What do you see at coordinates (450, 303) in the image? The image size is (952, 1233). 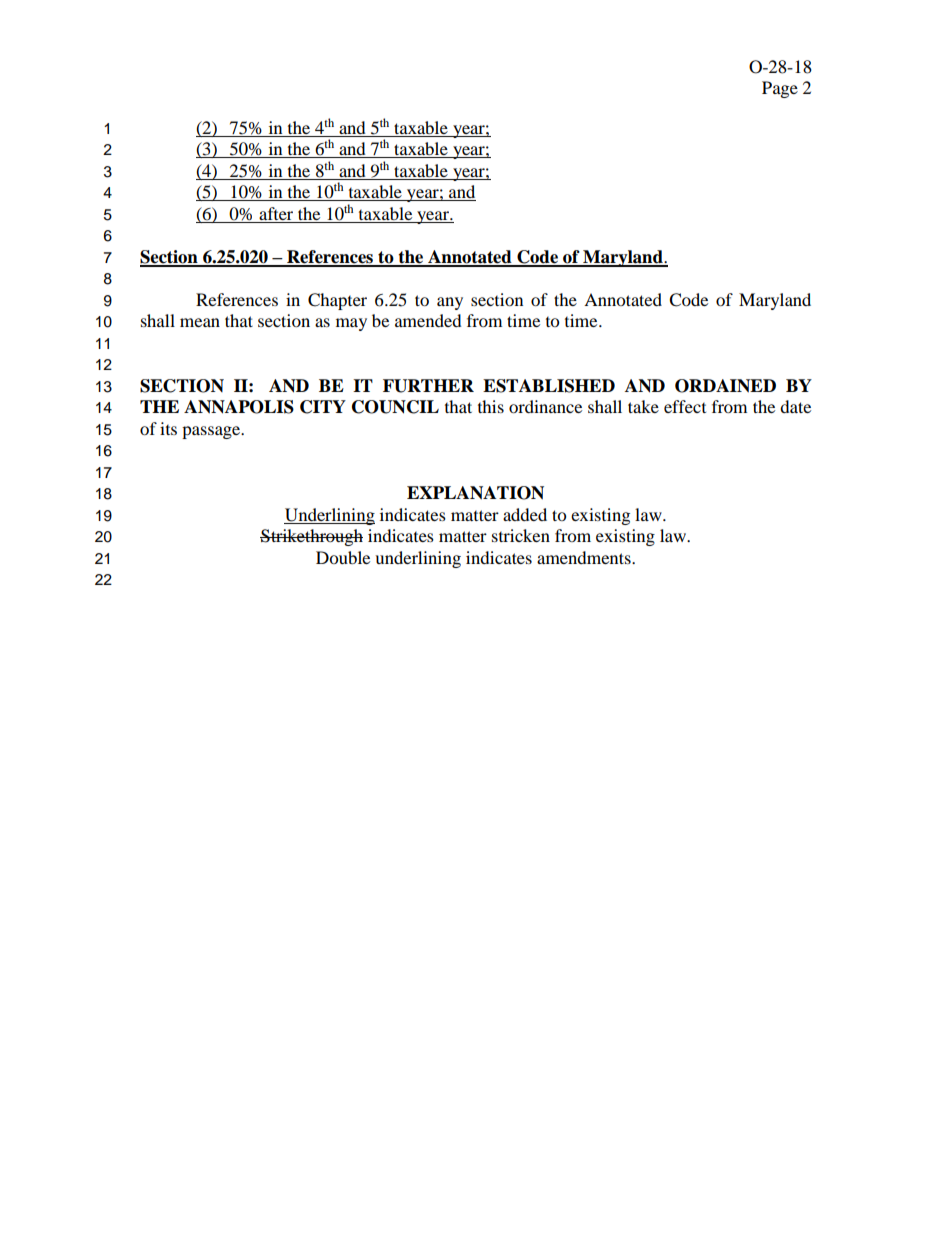 I see `any` at bounding box center [450, 303].
